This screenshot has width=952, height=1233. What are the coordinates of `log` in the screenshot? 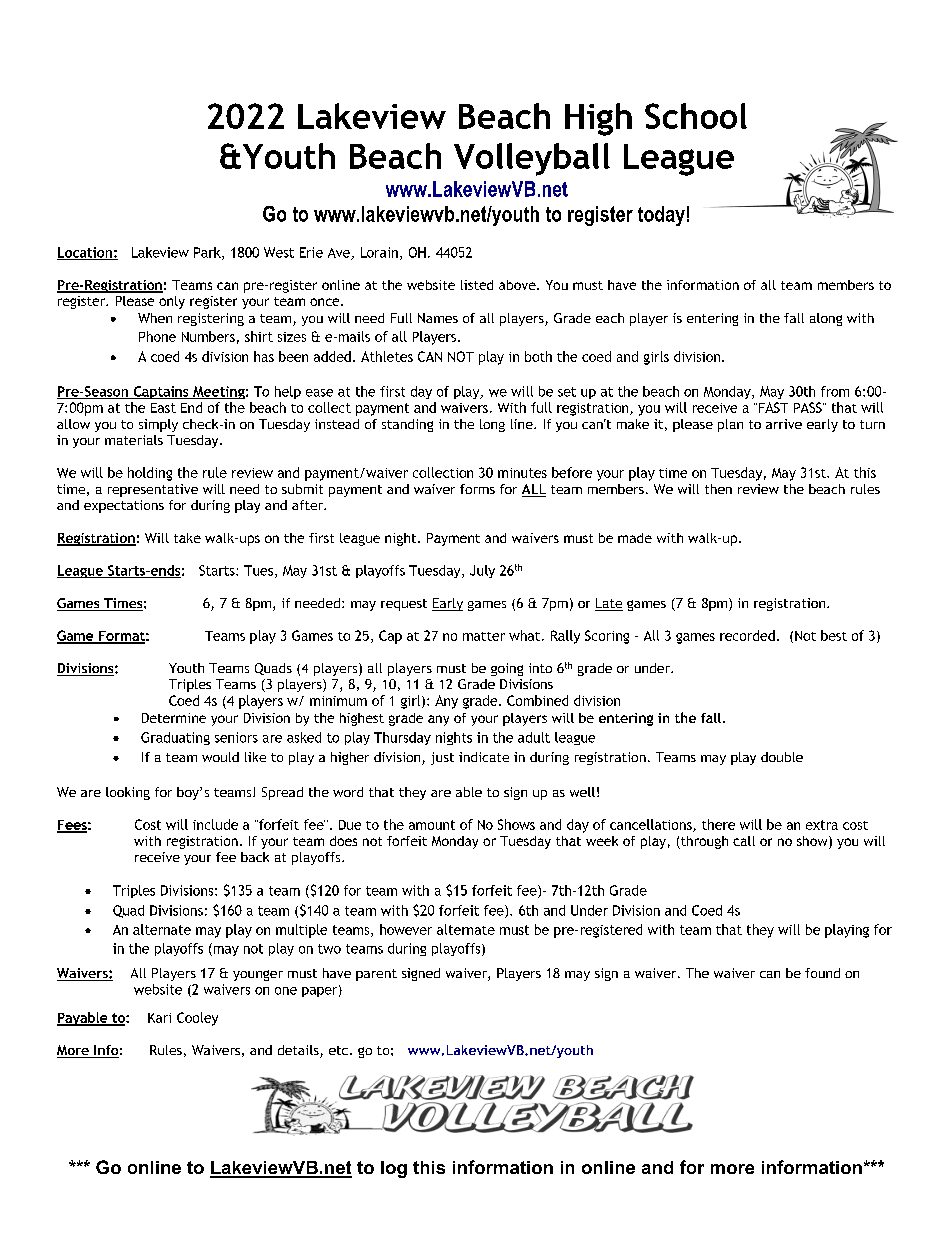 It's located at (394, 1169).
